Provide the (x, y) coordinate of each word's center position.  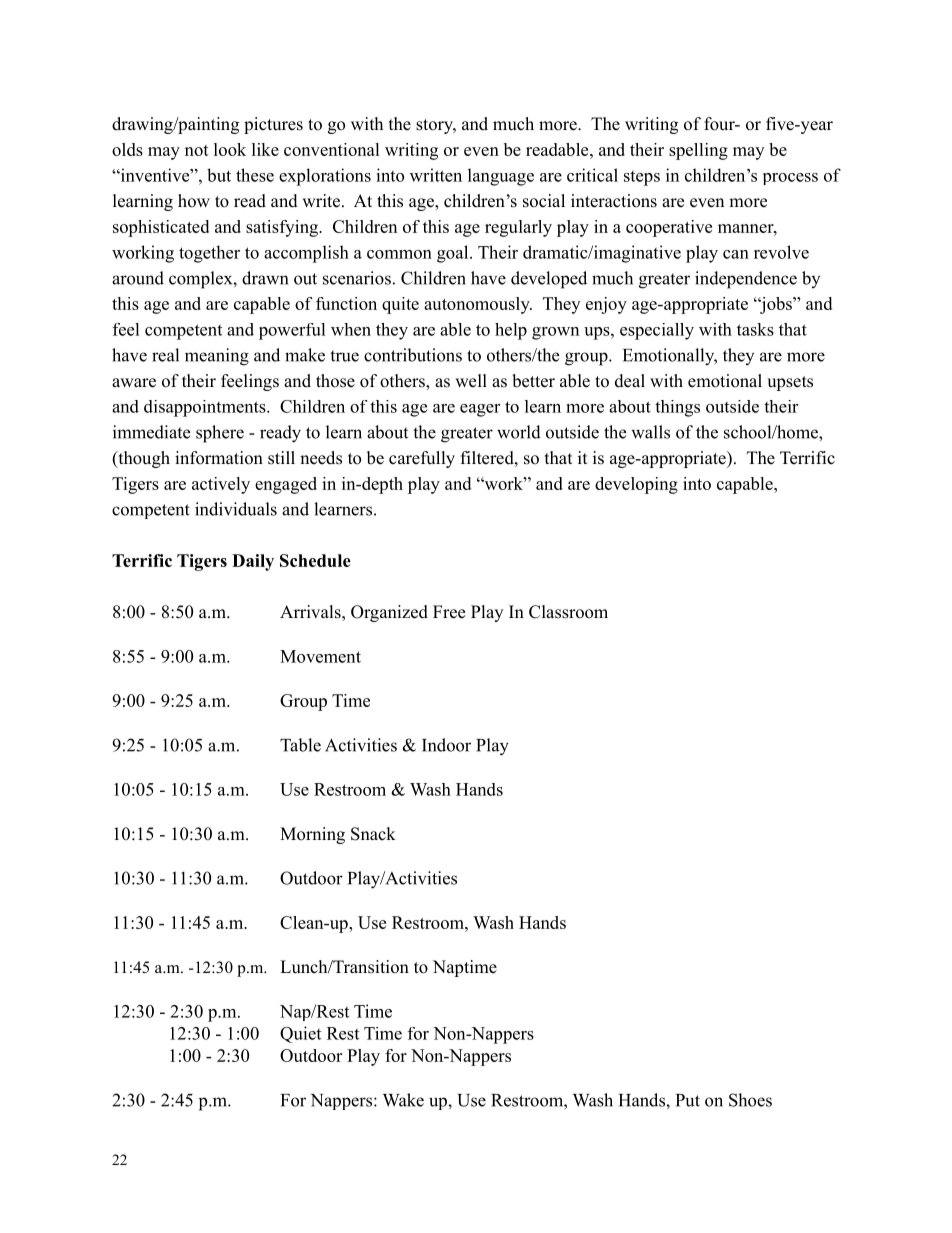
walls (650, 432)
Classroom (568, 612)
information (219, 458)
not (197, 150)
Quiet (300, 1034)
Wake (403, 1100)
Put (688, 1100)
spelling (698, 151)
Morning (312, 835)
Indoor (446, 745)
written (436, 175)
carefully (422, 459)
